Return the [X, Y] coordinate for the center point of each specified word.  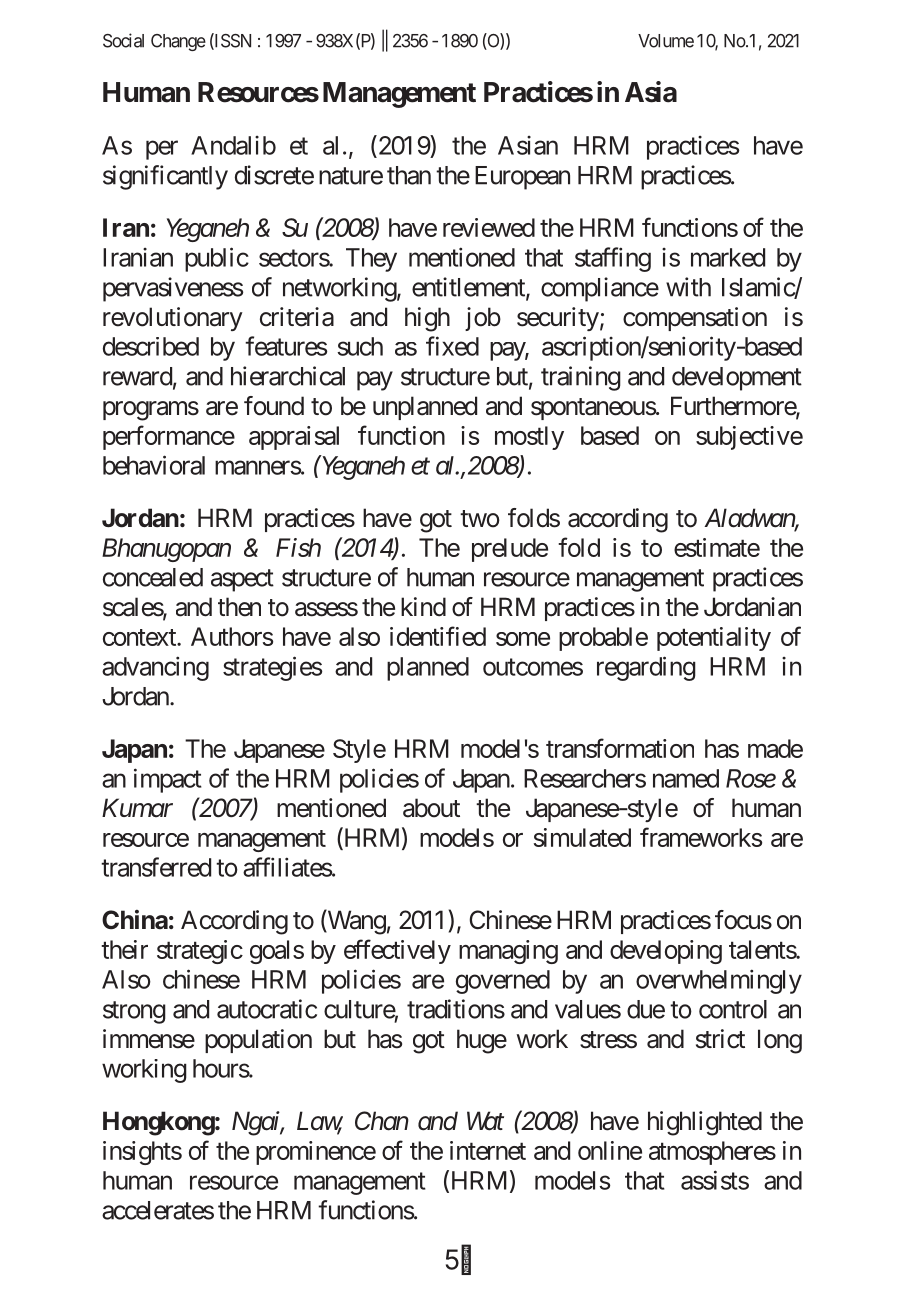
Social [123, 40]
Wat [485, 1121]
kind [423, 607]
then [239, 607]
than [409, 175]
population [258, 1041]
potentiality [714, 639]
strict [720, 1039]
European [522, 178]
